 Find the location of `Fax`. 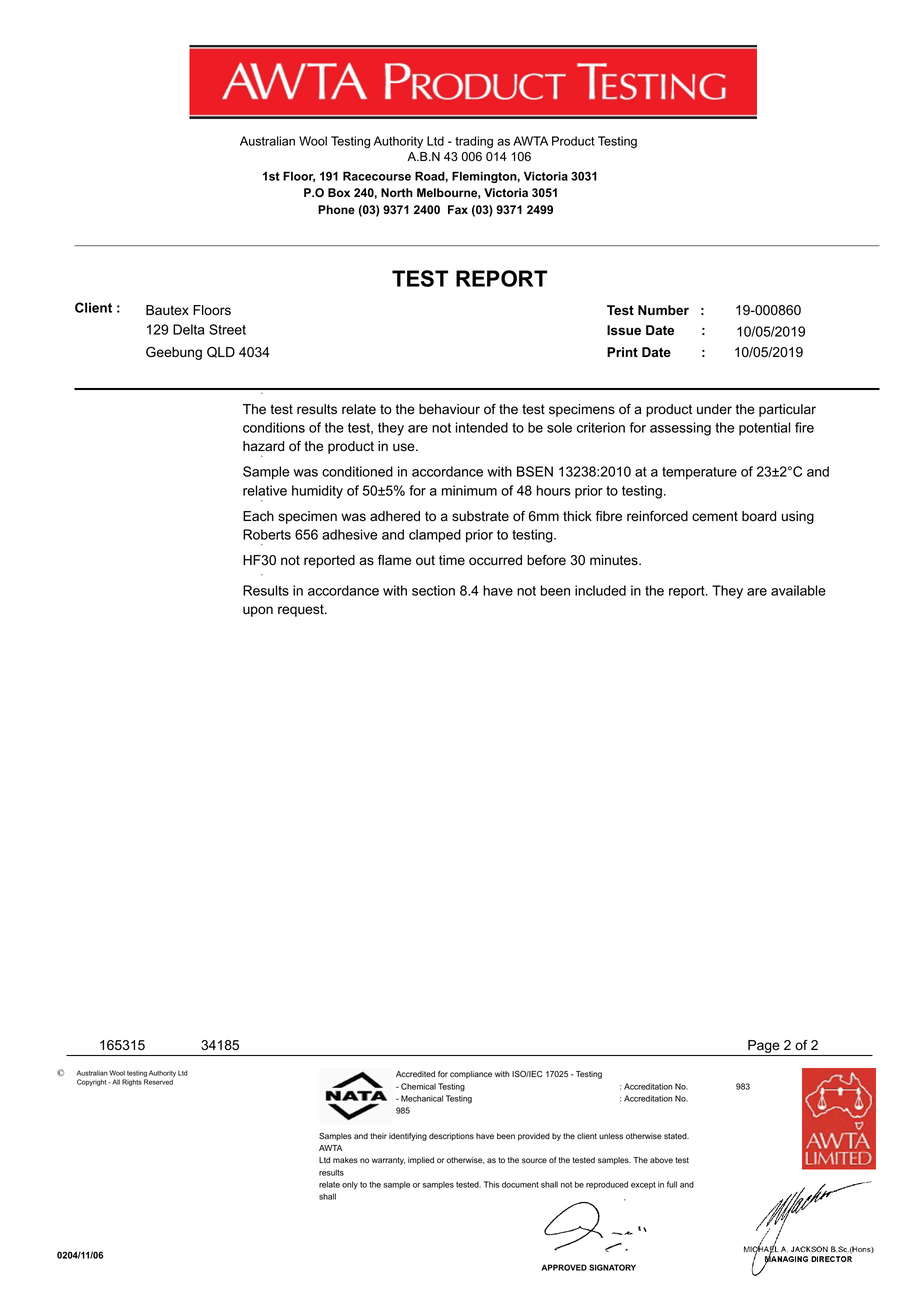

Fax is located at coordinates (458, 209).
